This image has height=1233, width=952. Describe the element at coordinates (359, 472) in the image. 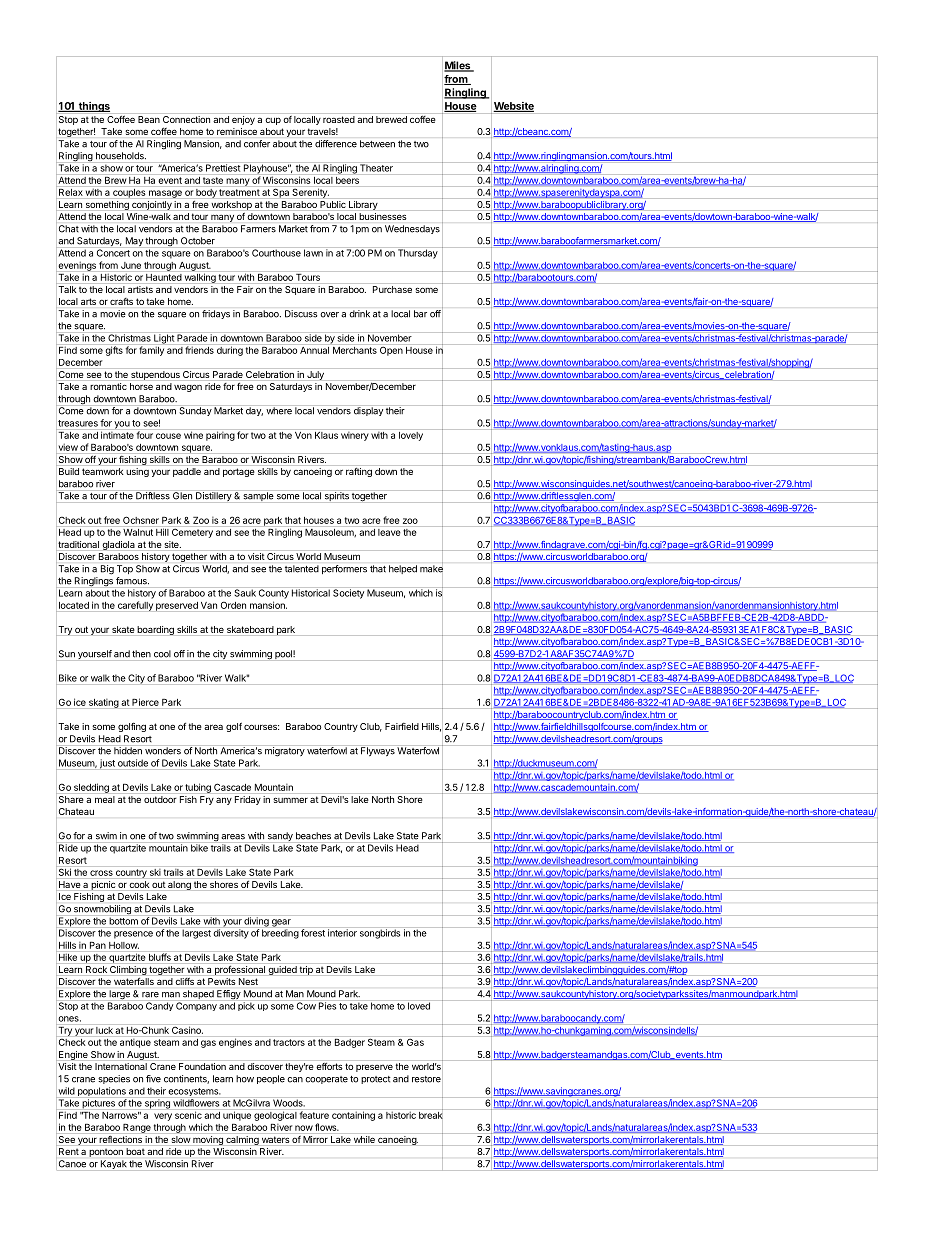

I see `rafting` at that location.
